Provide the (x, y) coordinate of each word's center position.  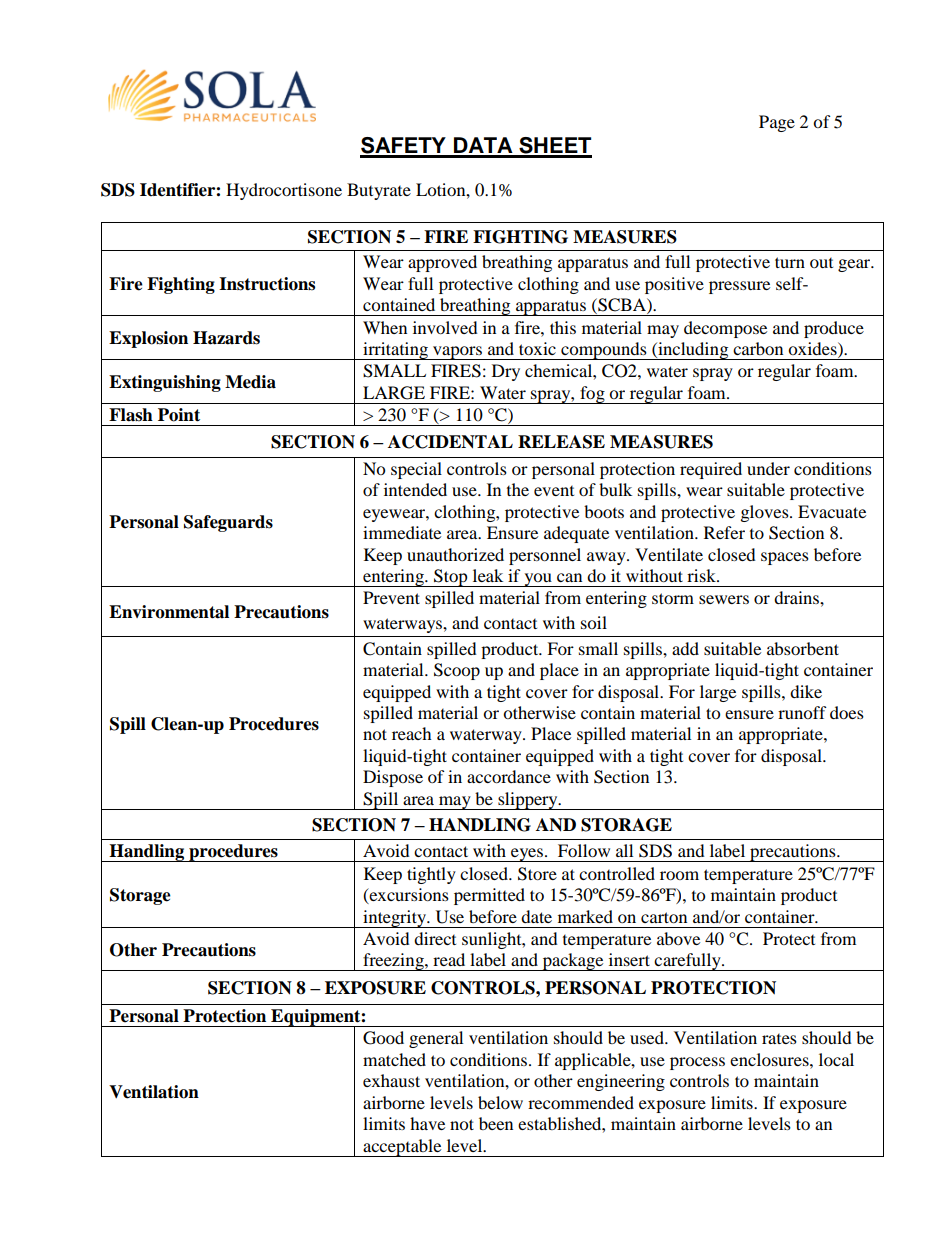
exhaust (391, 1080)
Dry (506, 372)
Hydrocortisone (284, 191)
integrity (395, 919)
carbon (758, 348)
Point (179, 415)
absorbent (803, 648)
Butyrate (379, 191)
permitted (489, 896)
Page (777, 123)
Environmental (169, 612)
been (496, 1123)
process (697, 1063)
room (679, 875)
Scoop (457, 671)
